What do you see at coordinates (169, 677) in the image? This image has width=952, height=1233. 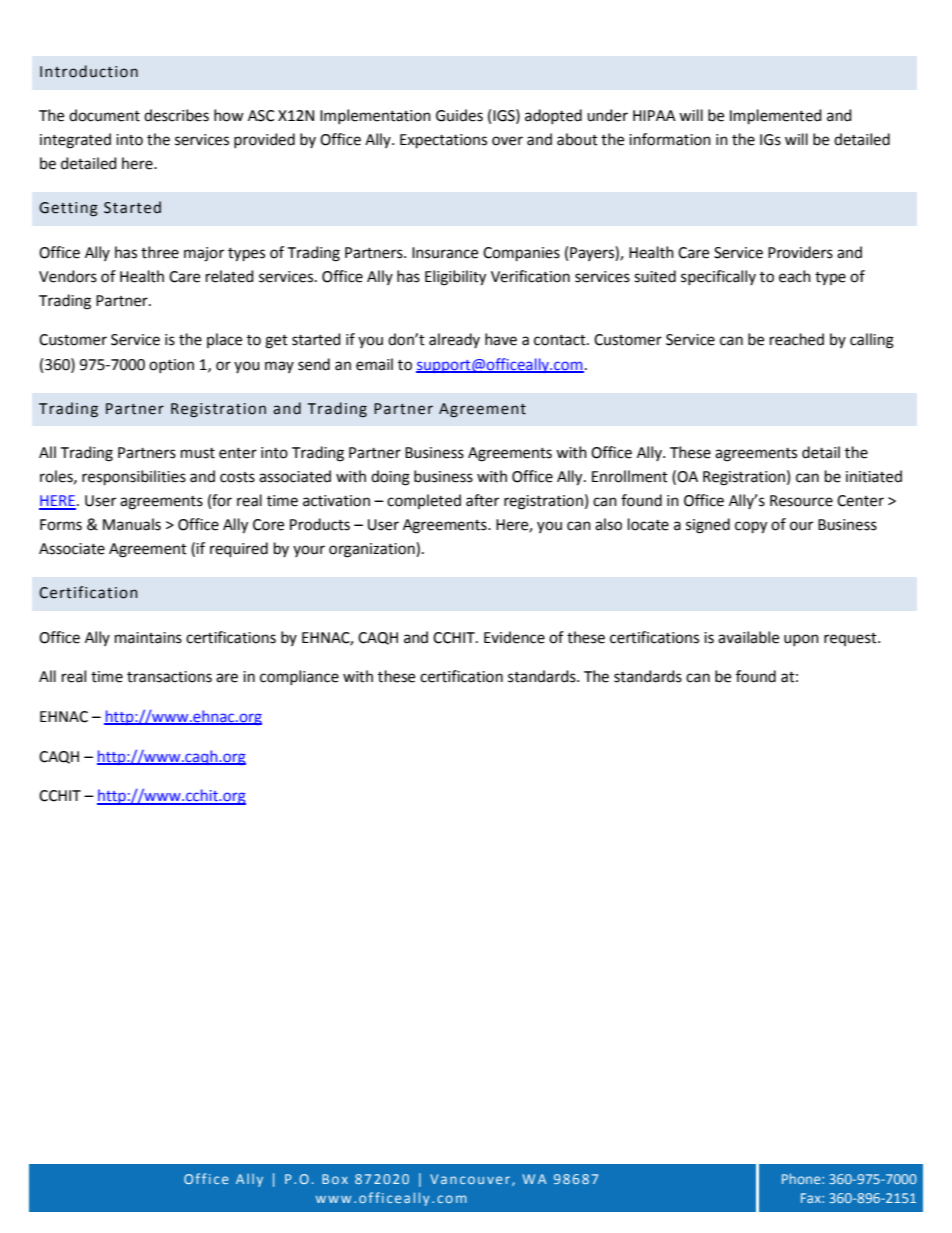 I see `transactions` at bounding box center [169, 677].
